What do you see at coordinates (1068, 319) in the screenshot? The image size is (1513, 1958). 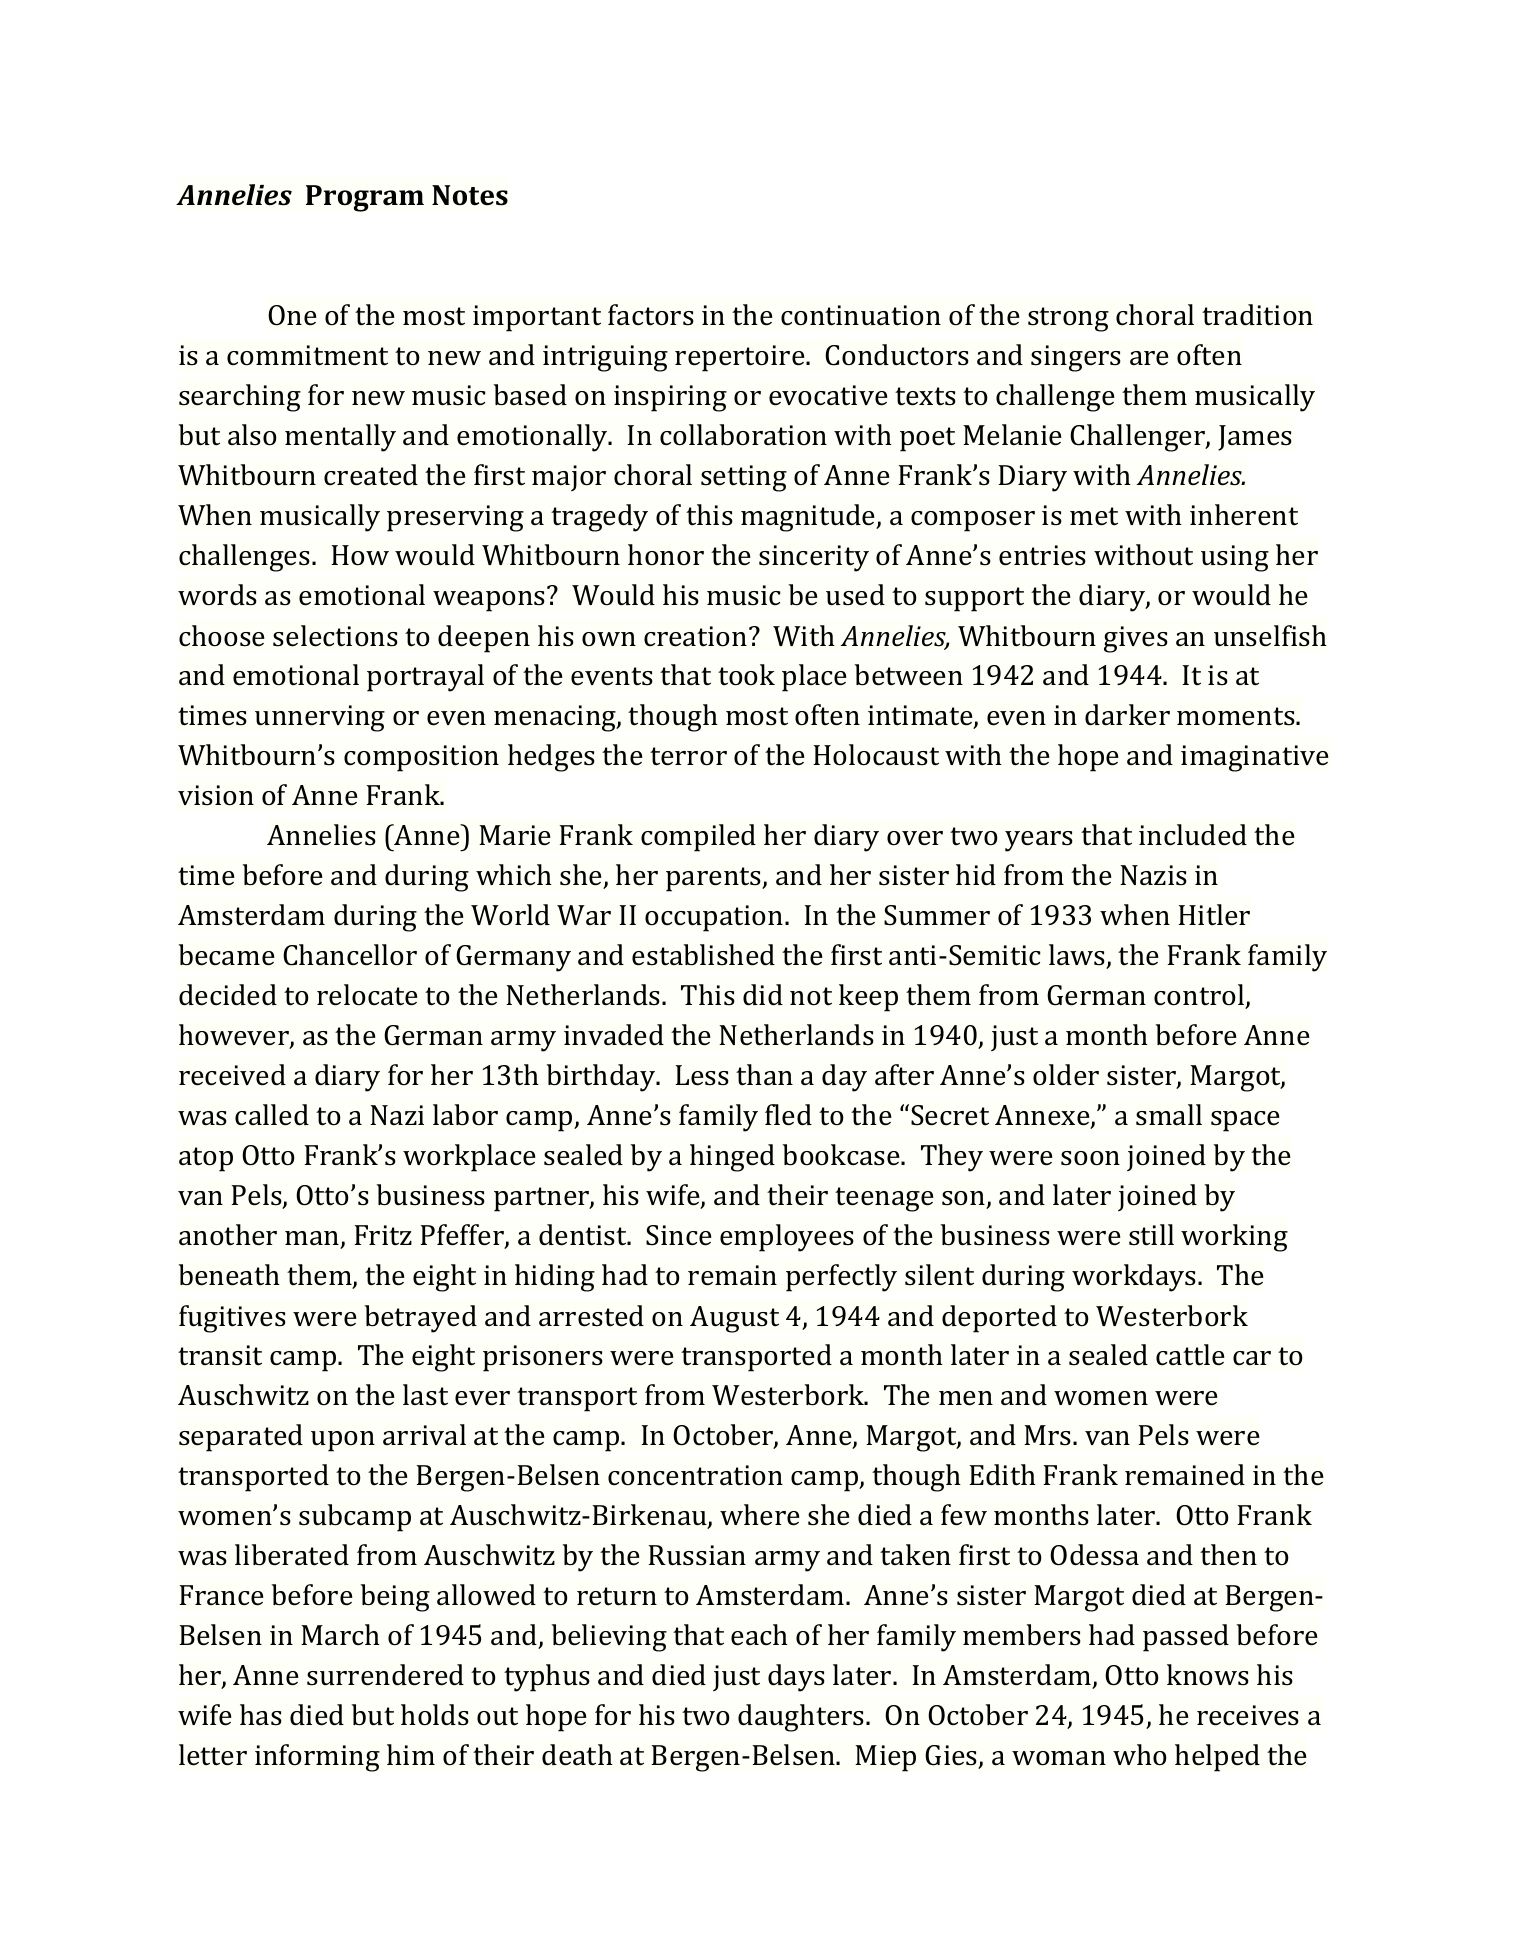 I see `strong` at bounding box center [1068, 319].
